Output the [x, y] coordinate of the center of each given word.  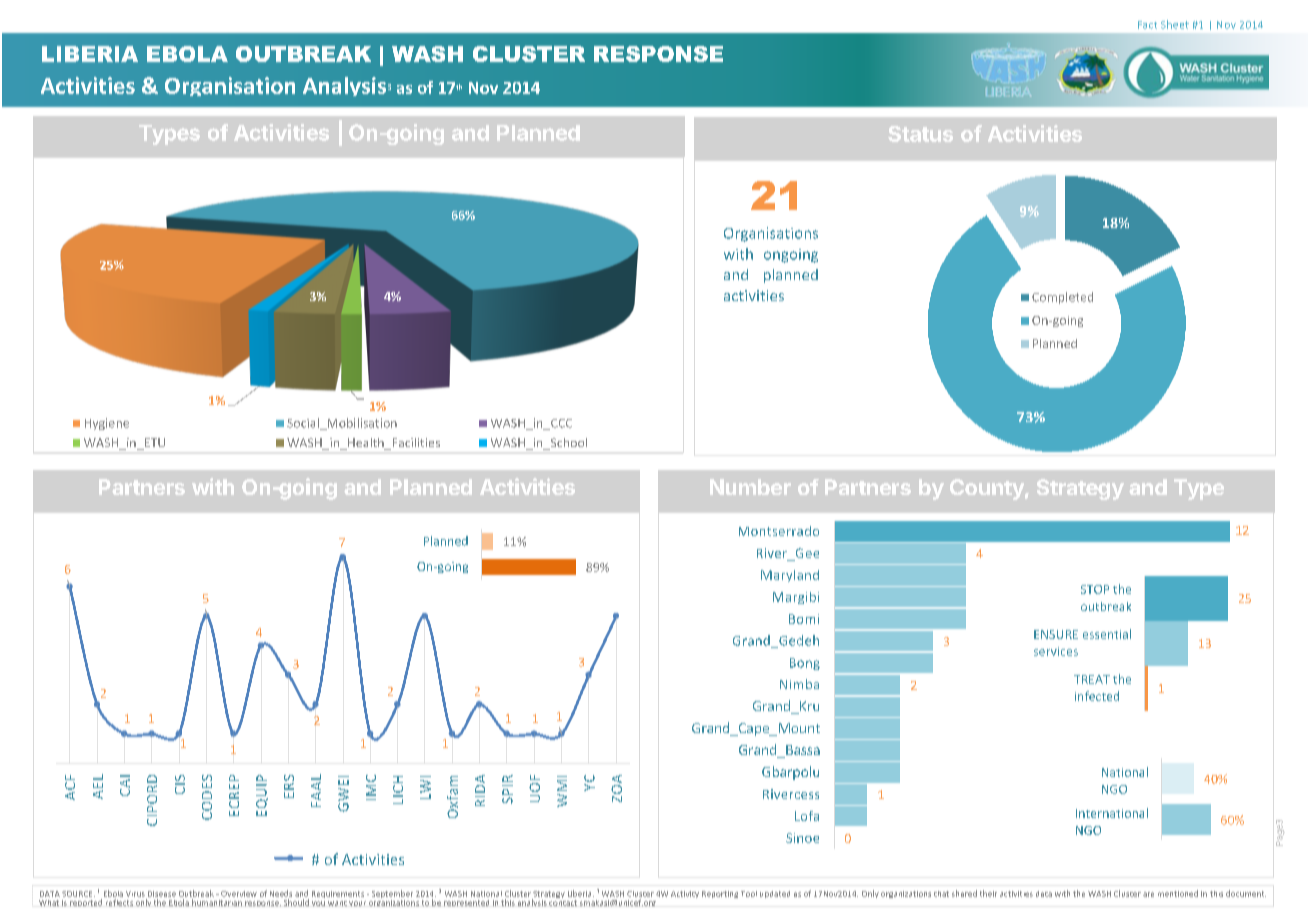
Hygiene [107, 424]
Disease [162, 894]
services [1056, 651]
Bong [805, 664]
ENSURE [1056, 634]
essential [1107, 634]
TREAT [1092, 679]
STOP [1095, 589]
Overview [239, 894]
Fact [1147, 25]
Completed [1062, 298]
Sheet [1175, 24]
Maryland [790, 576]
